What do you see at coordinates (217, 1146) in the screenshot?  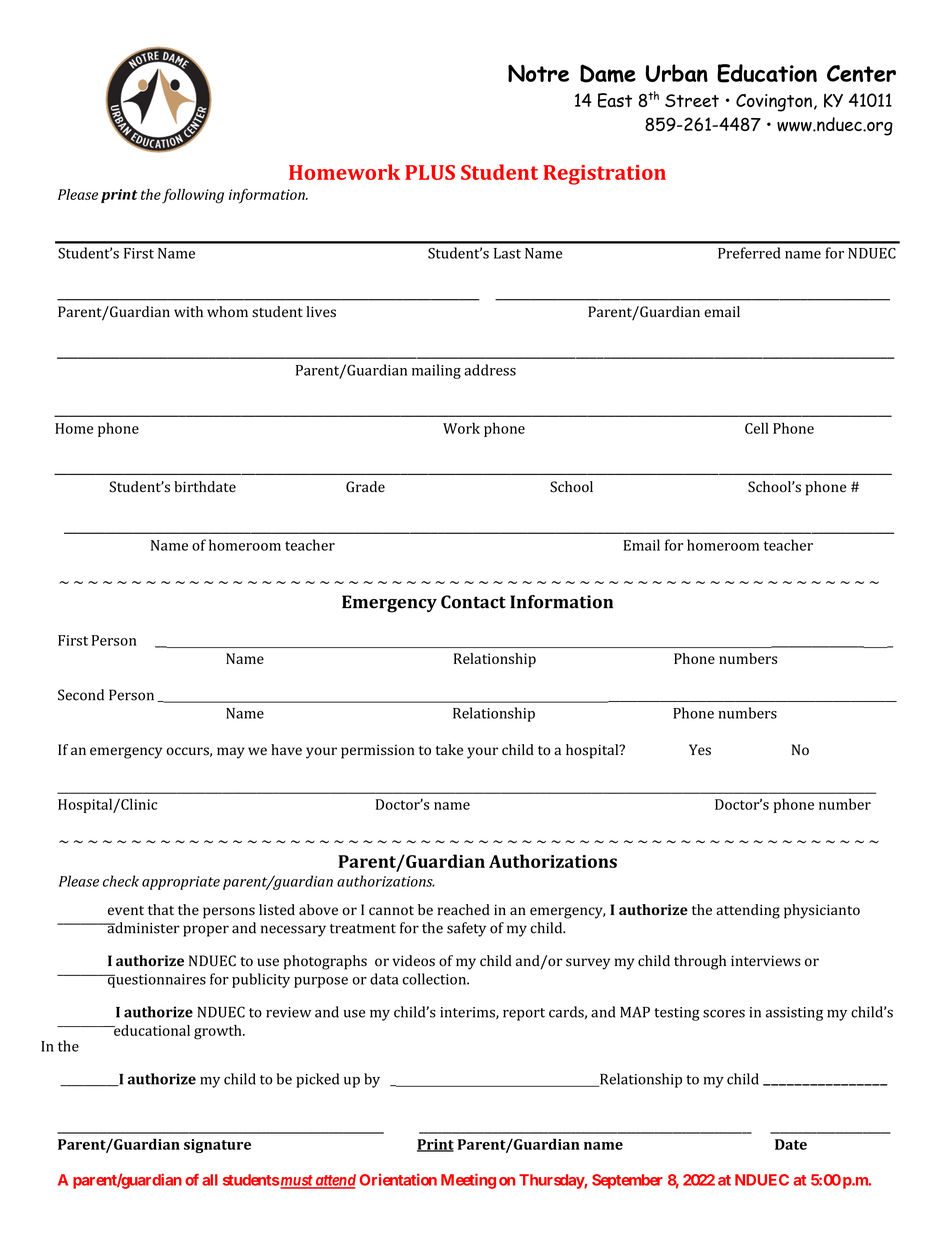 I see `signature` at bounding box center [217, 1146].
